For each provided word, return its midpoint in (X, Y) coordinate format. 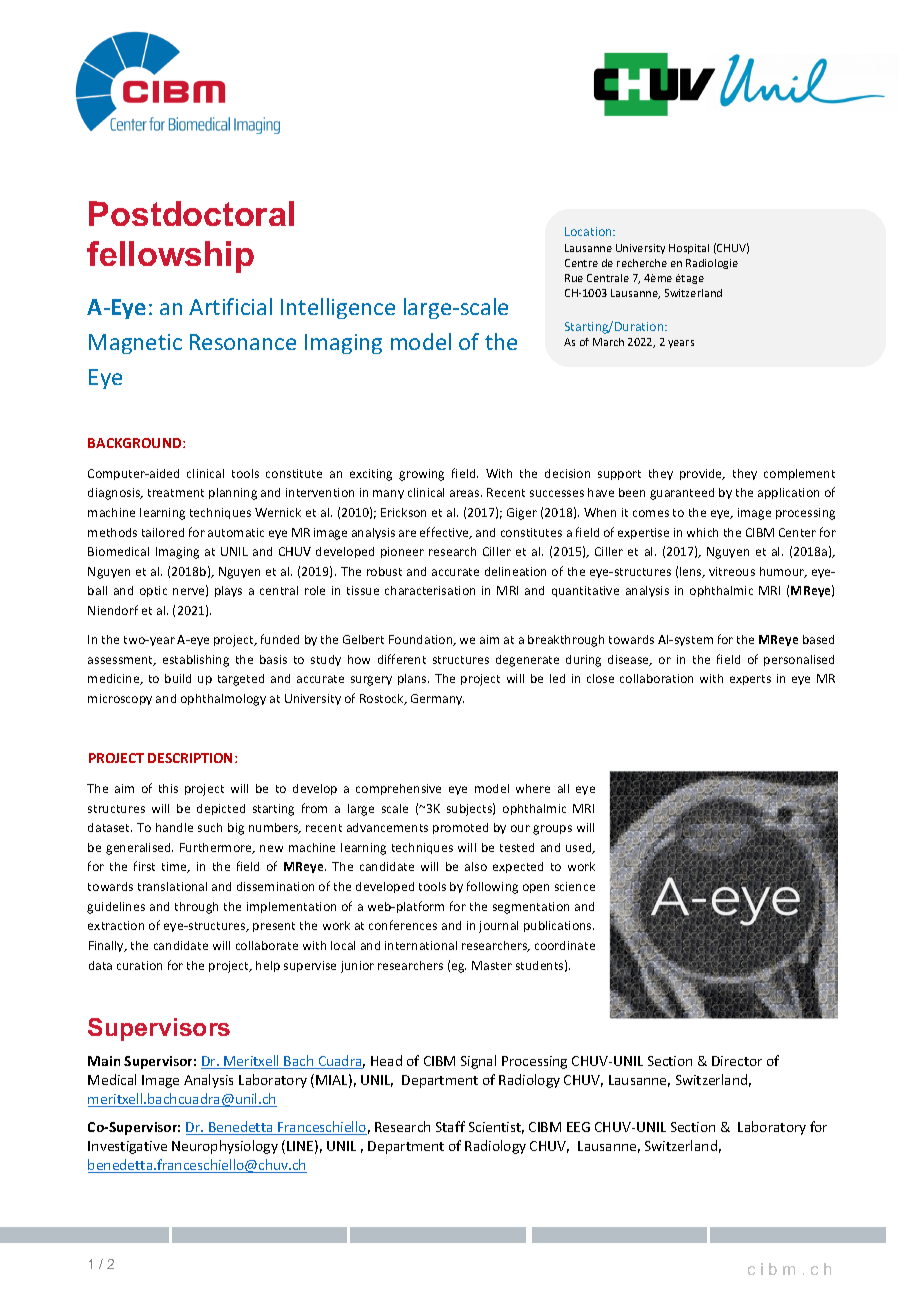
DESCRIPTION (192, 758)
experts (750, 680)
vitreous (732, 571)
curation (139, 965)
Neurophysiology (225, 1147)
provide (702, 474)
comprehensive (398, 789)
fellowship (170, 257)
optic (153, 591)
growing (421, 475)
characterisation (430, 590)
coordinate (565, 945)
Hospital (689, 249)
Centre (581, 263)
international (421, 945)
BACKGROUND (136, 443)
